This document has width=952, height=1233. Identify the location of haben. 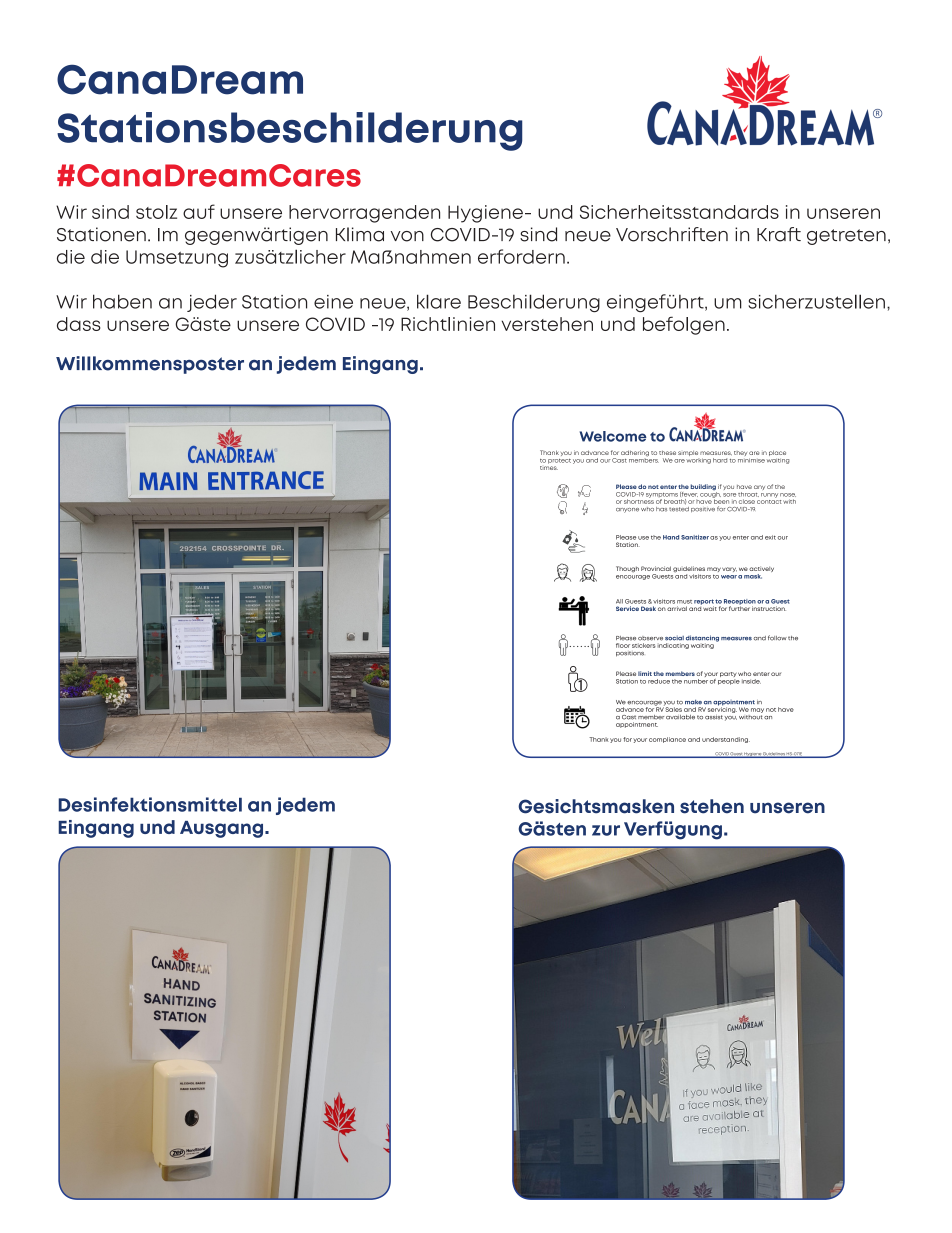
(122, 301).
